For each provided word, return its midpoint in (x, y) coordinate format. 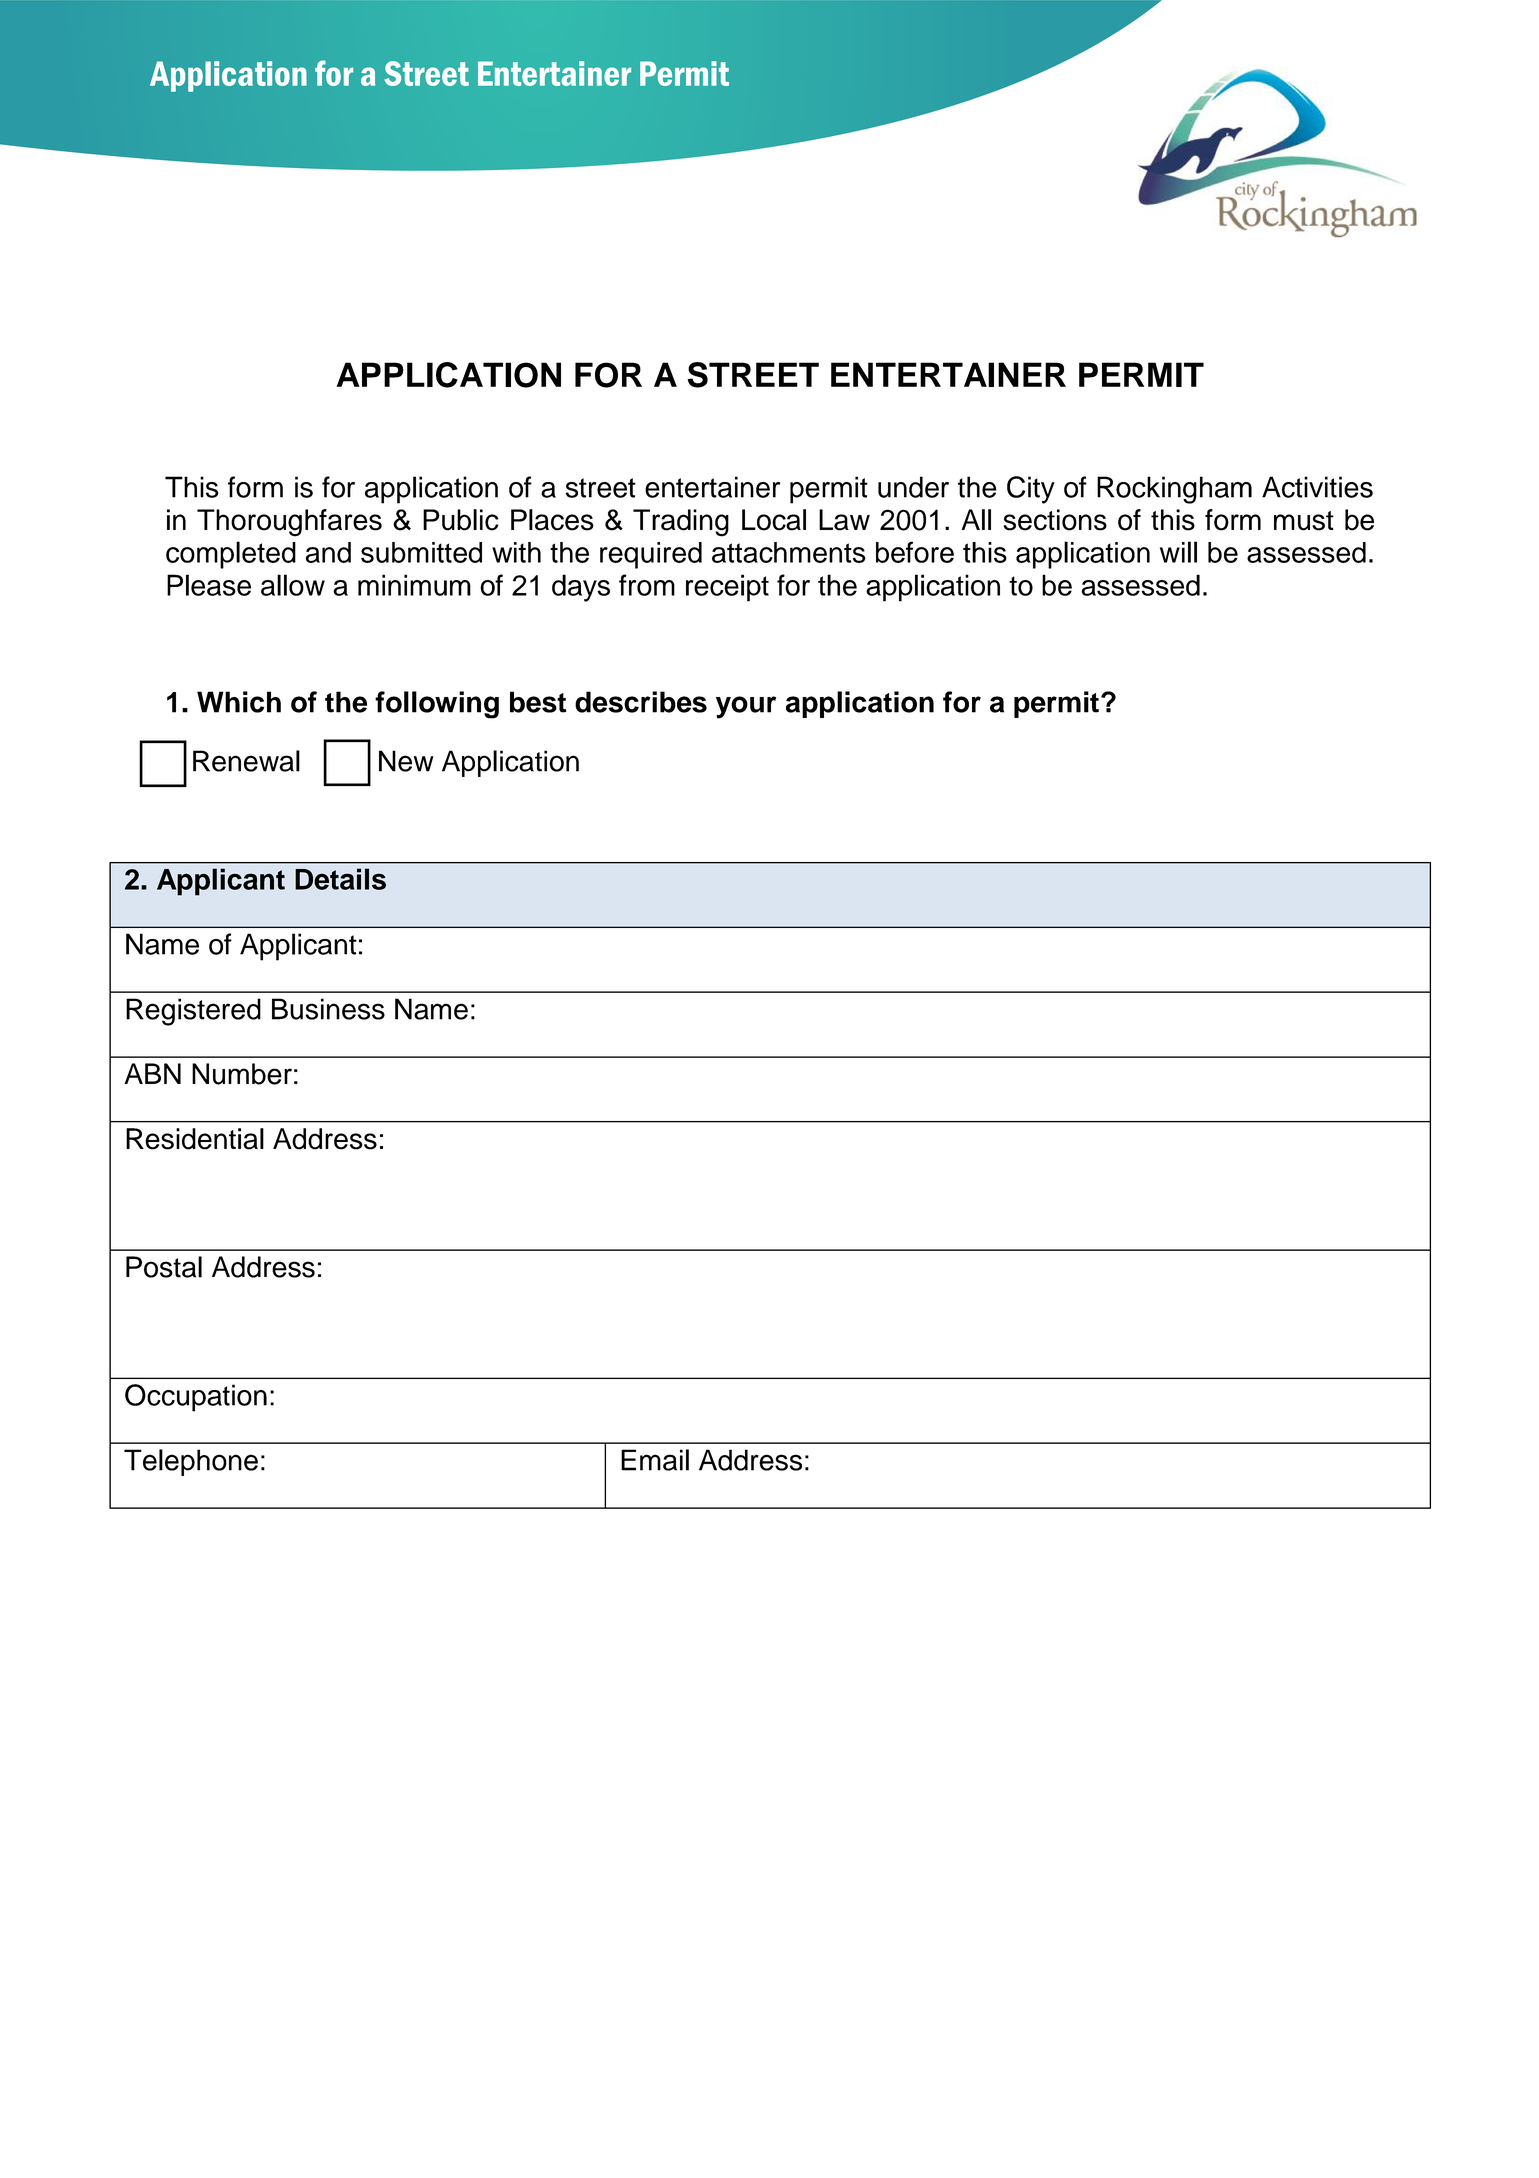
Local (774, 520)
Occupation (196, 1398)
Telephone (191, 1462)
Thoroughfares (289, 523)
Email (655, 1460)
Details (340, 879)
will (1178, 552)
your (746, 707)
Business (328, 1009)
